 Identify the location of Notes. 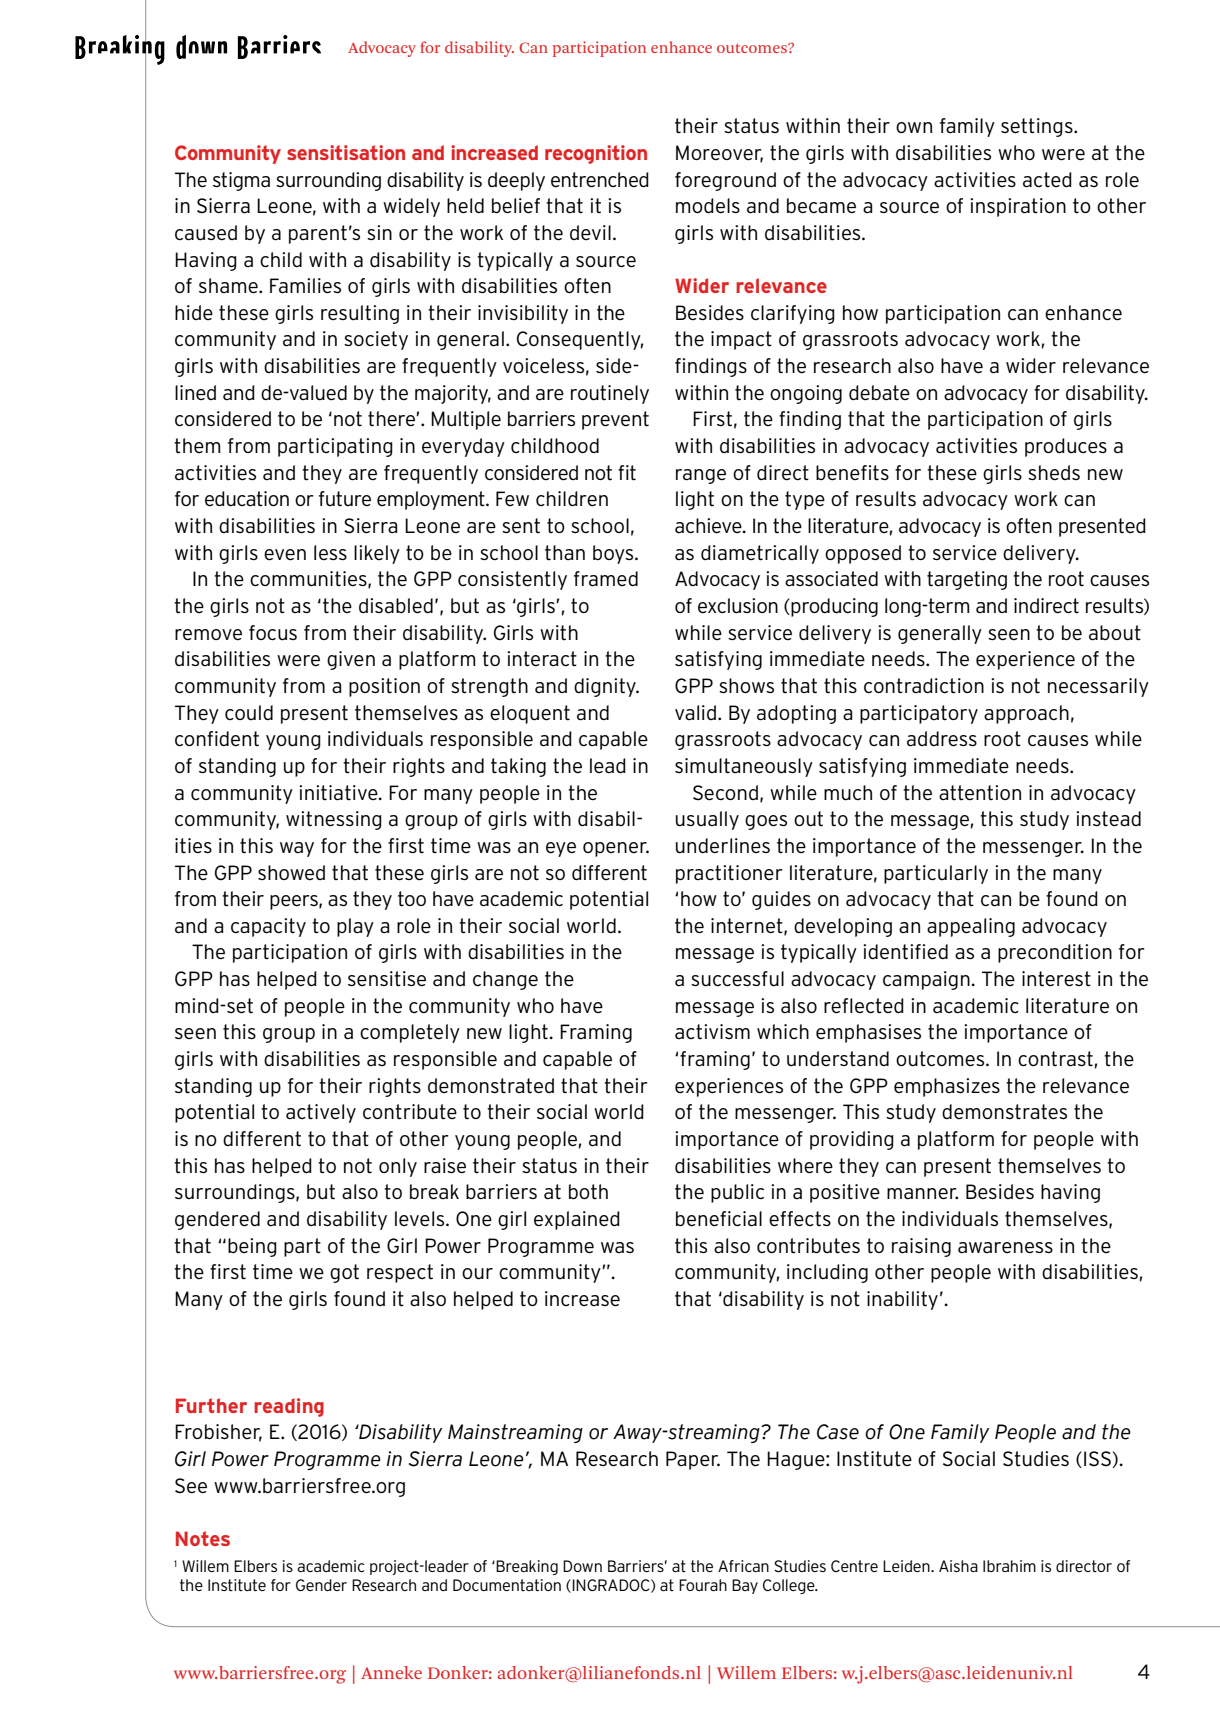
(203, 1538).
